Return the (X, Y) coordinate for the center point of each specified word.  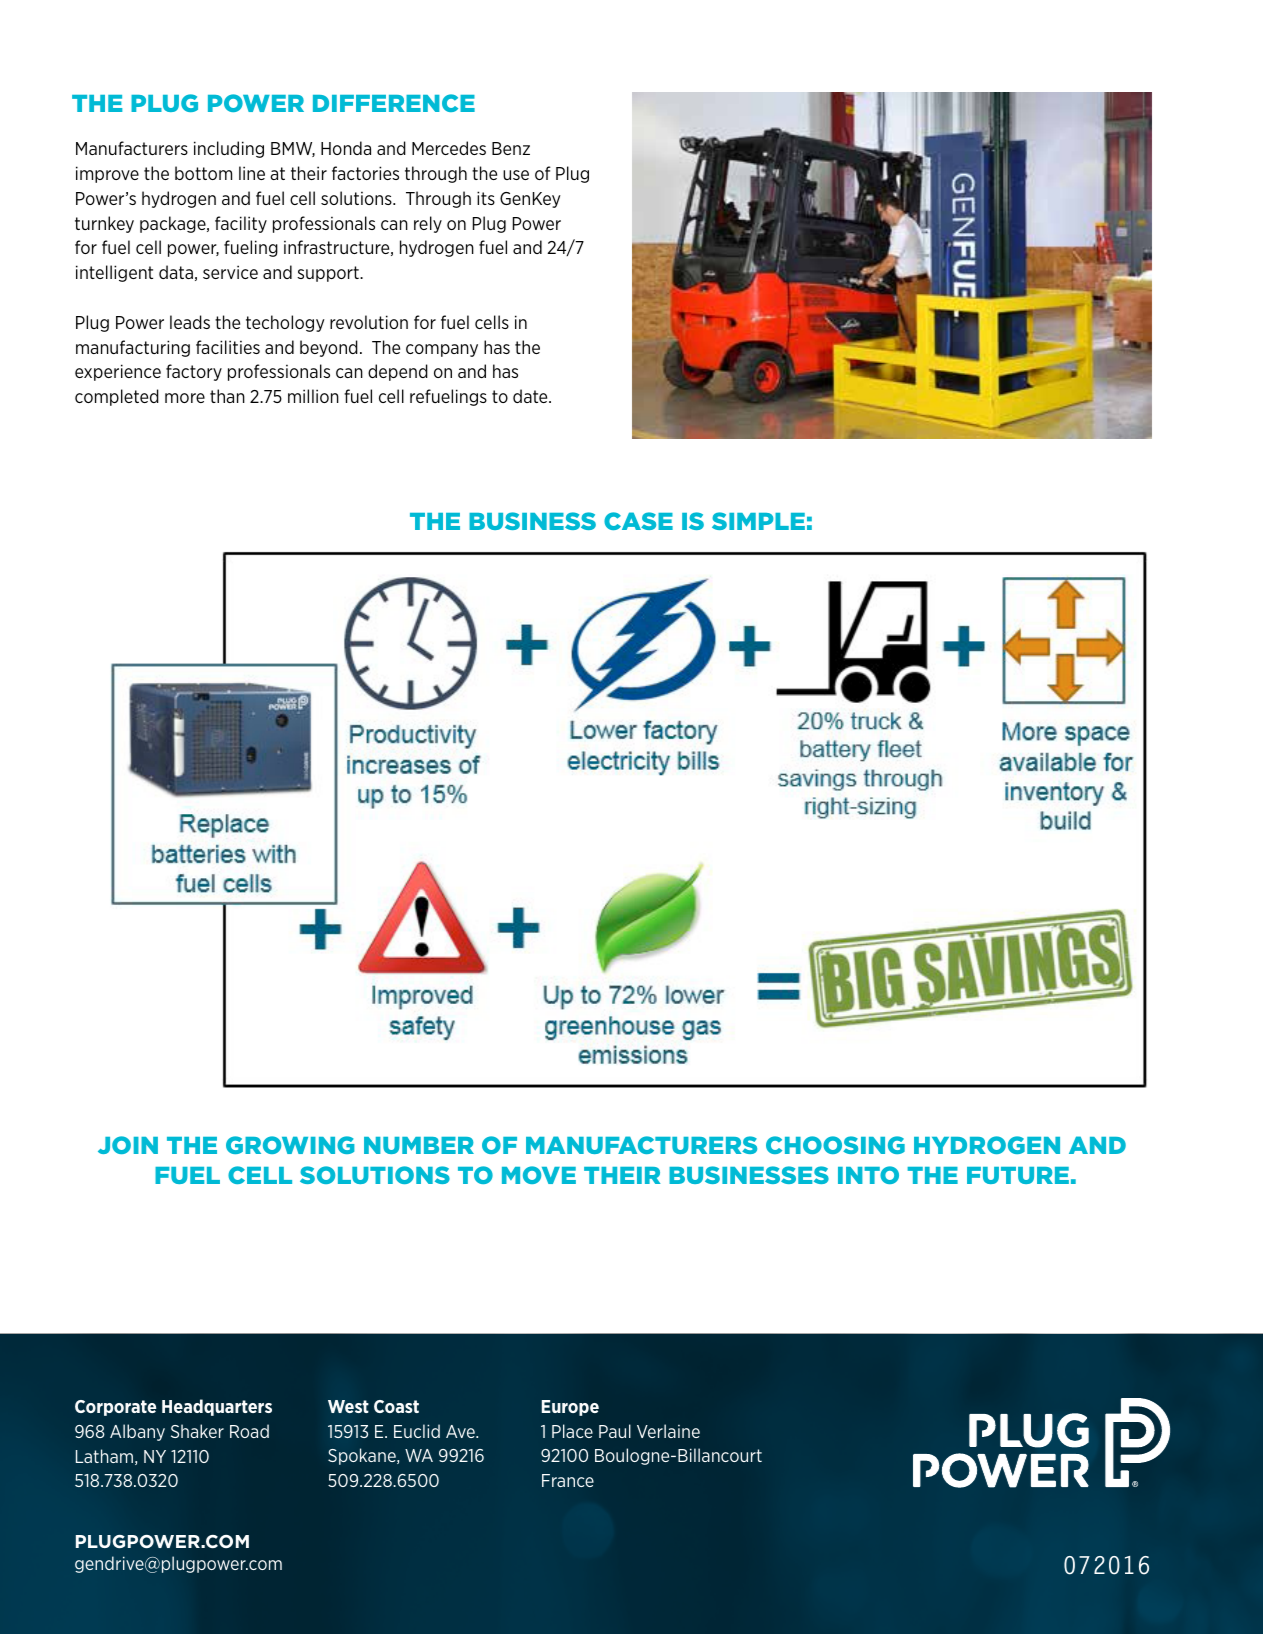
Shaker (197, 1431)
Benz (511, 148)
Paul (615, 1431)
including (229, 149)
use (516, 175)
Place (572, 1431)
